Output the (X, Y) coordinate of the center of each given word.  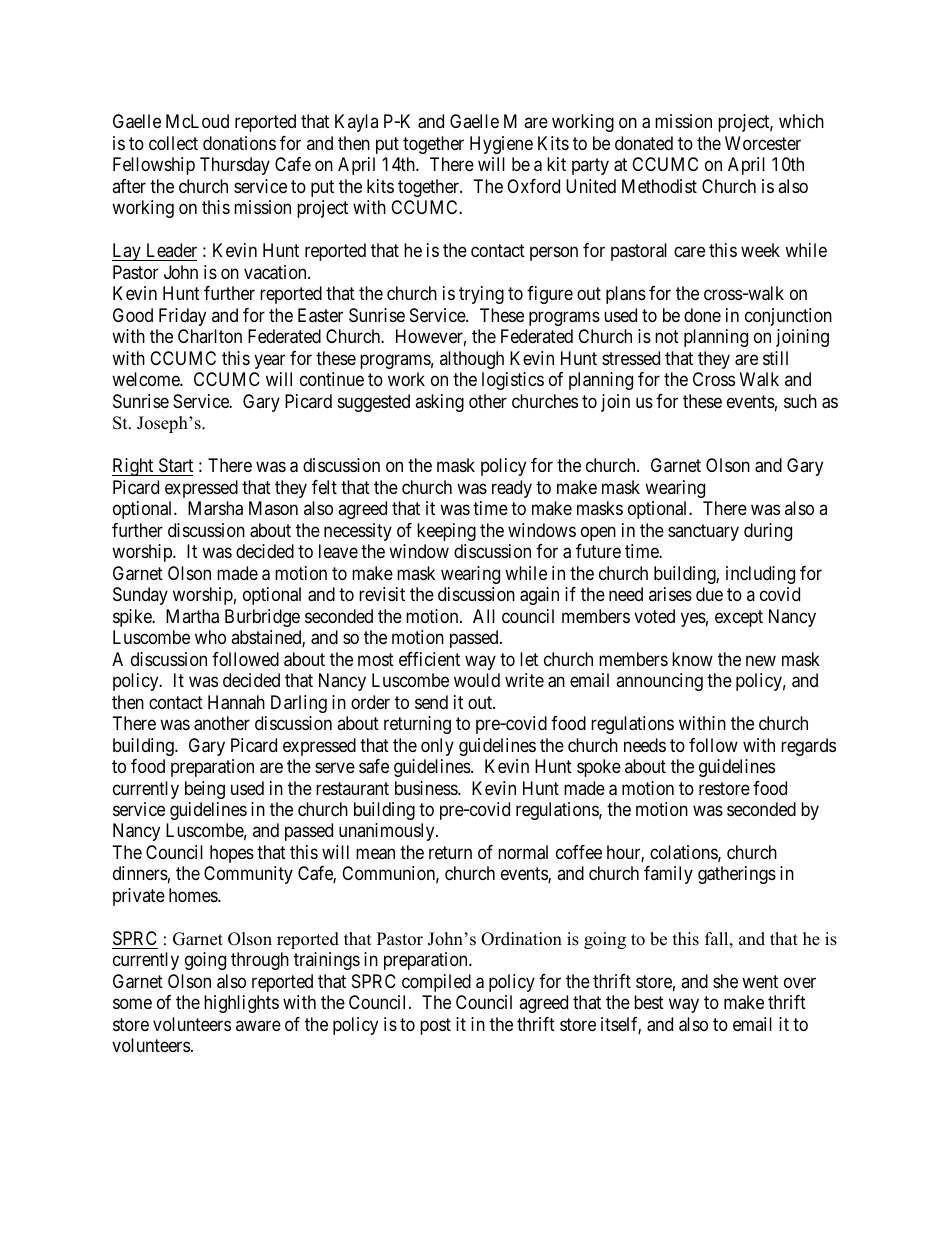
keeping (446, 532)
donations (239, 143)
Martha (192, 616)
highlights (241, 1004)
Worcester (763, 143)
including (760, 575)
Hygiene (501, 145)
